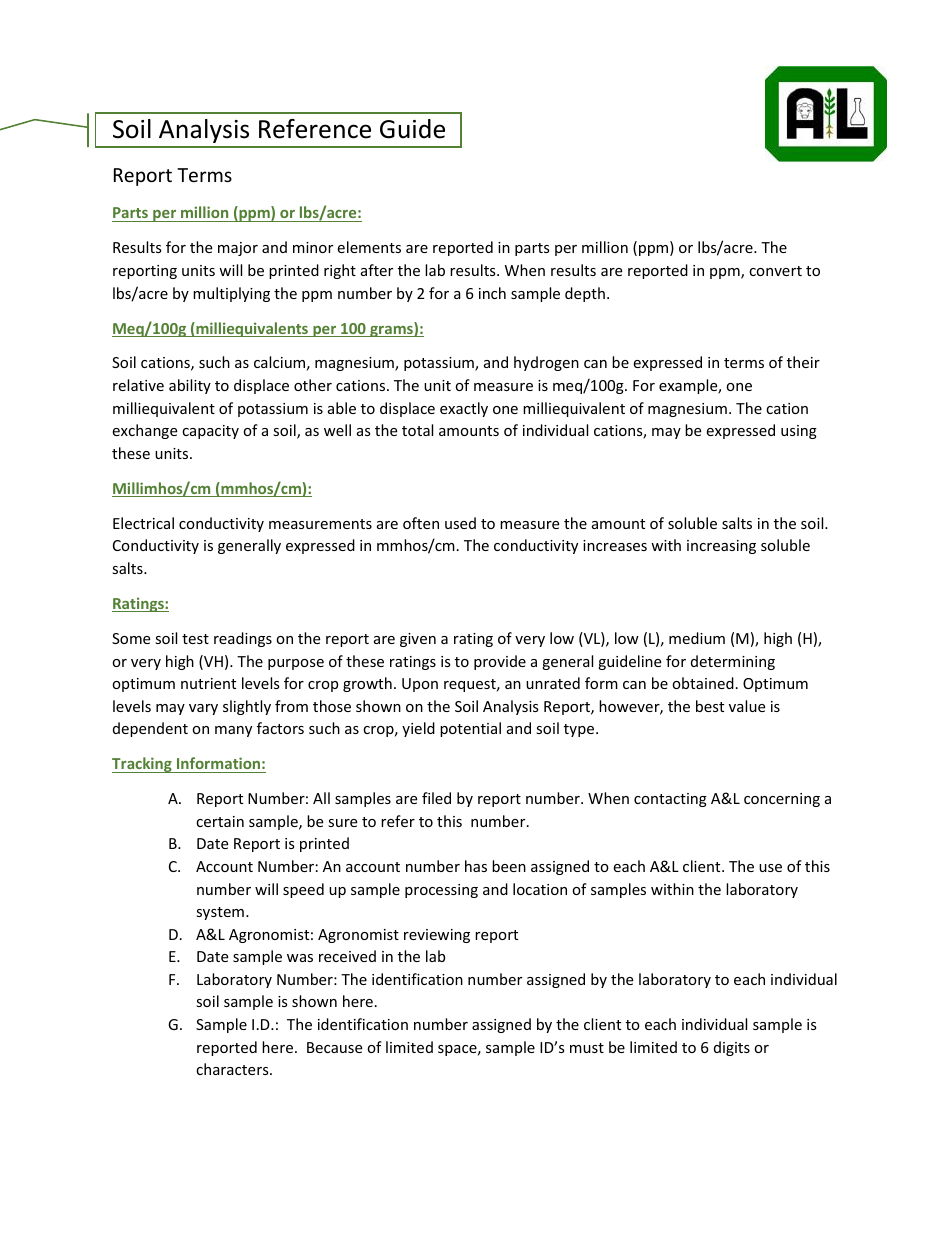  Describe the element at coordinates (732, 1048) in the page. I see `digits` at that location.
